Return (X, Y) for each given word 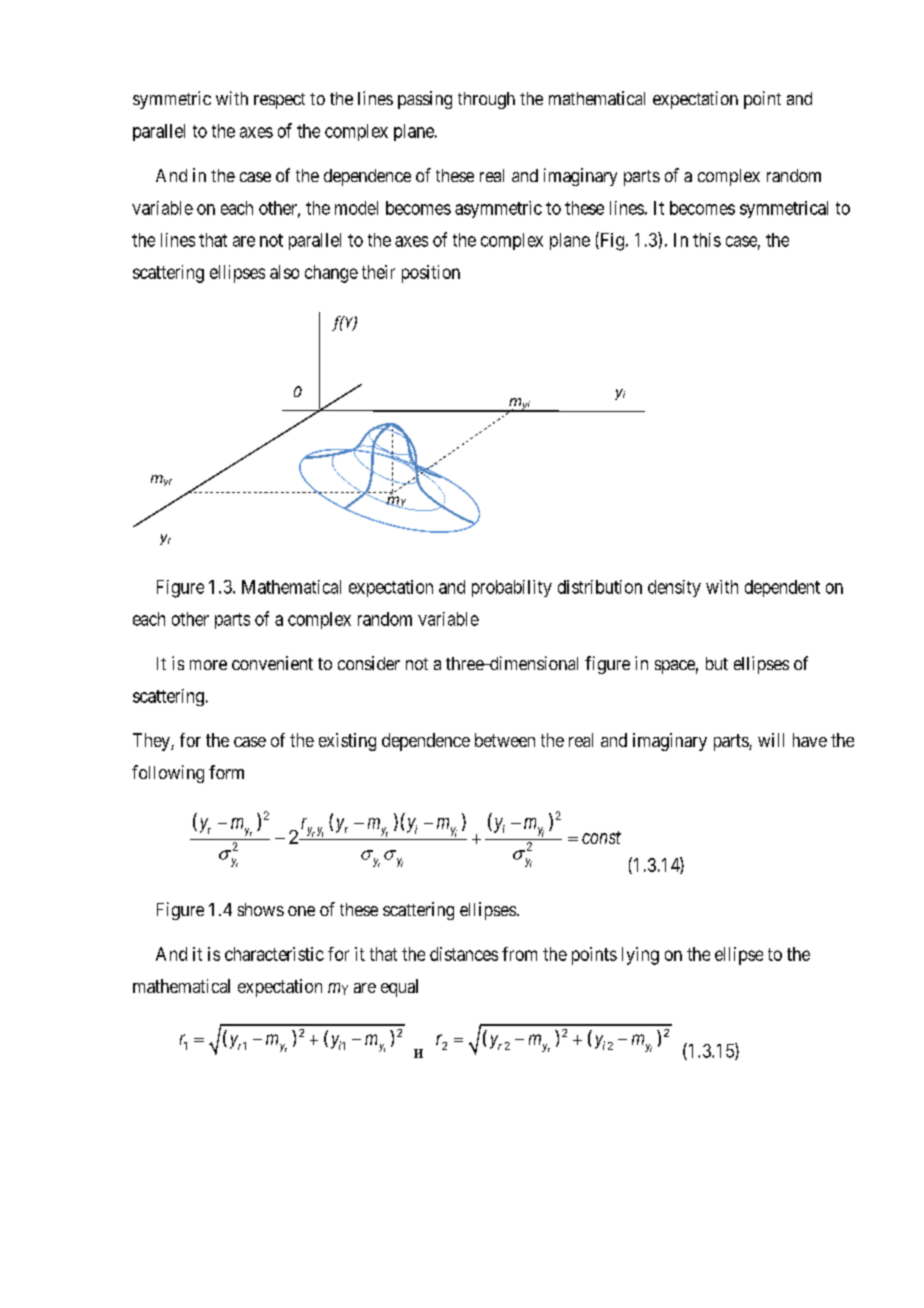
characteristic (274, 954)
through (486, 100)
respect (279, 101)
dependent (782, 588)
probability (512, 588)
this (707, 240)
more (208, 665)
